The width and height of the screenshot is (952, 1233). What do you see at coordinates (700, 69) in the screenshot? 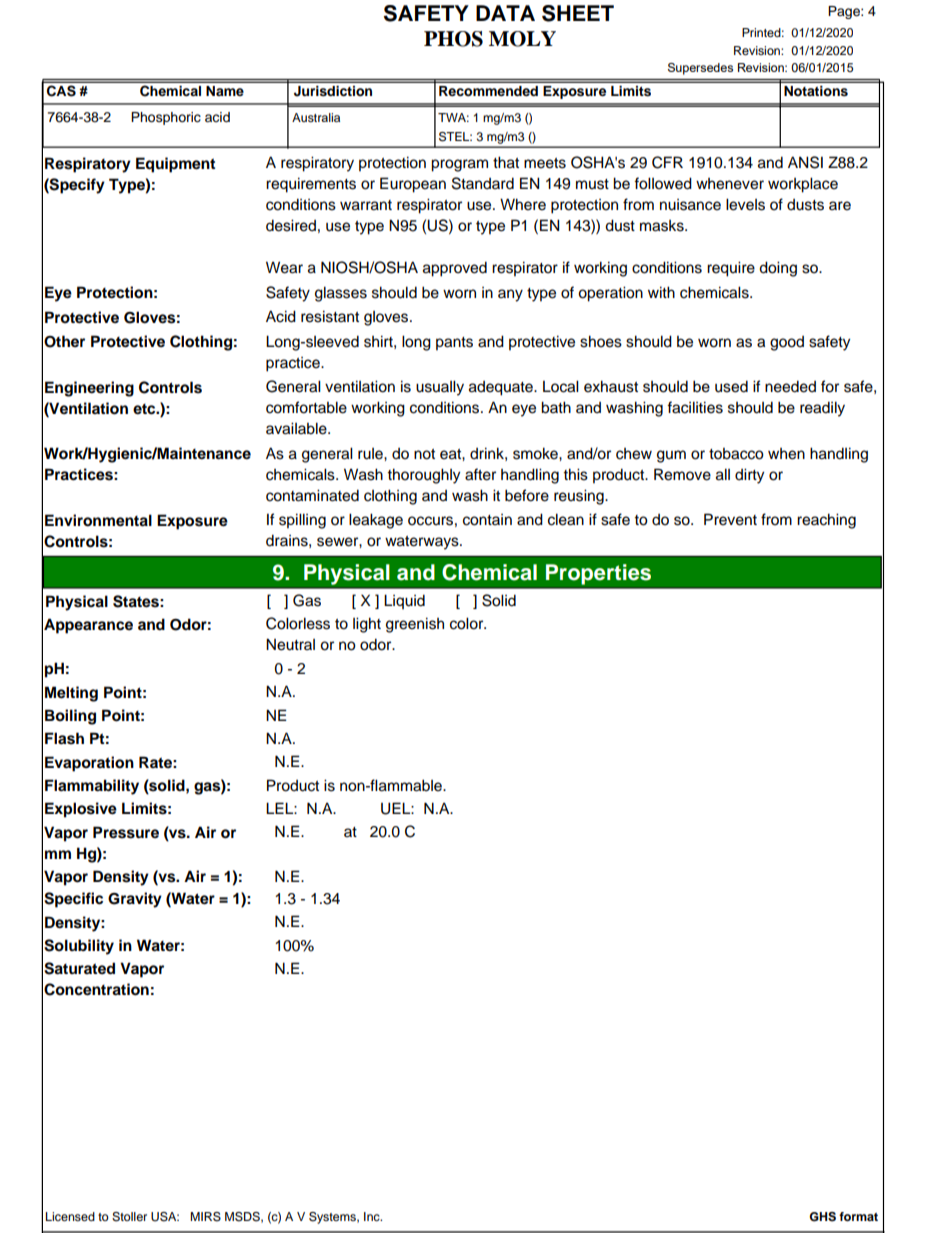
I see `Supersedes` at bounding box center [700, 69].
